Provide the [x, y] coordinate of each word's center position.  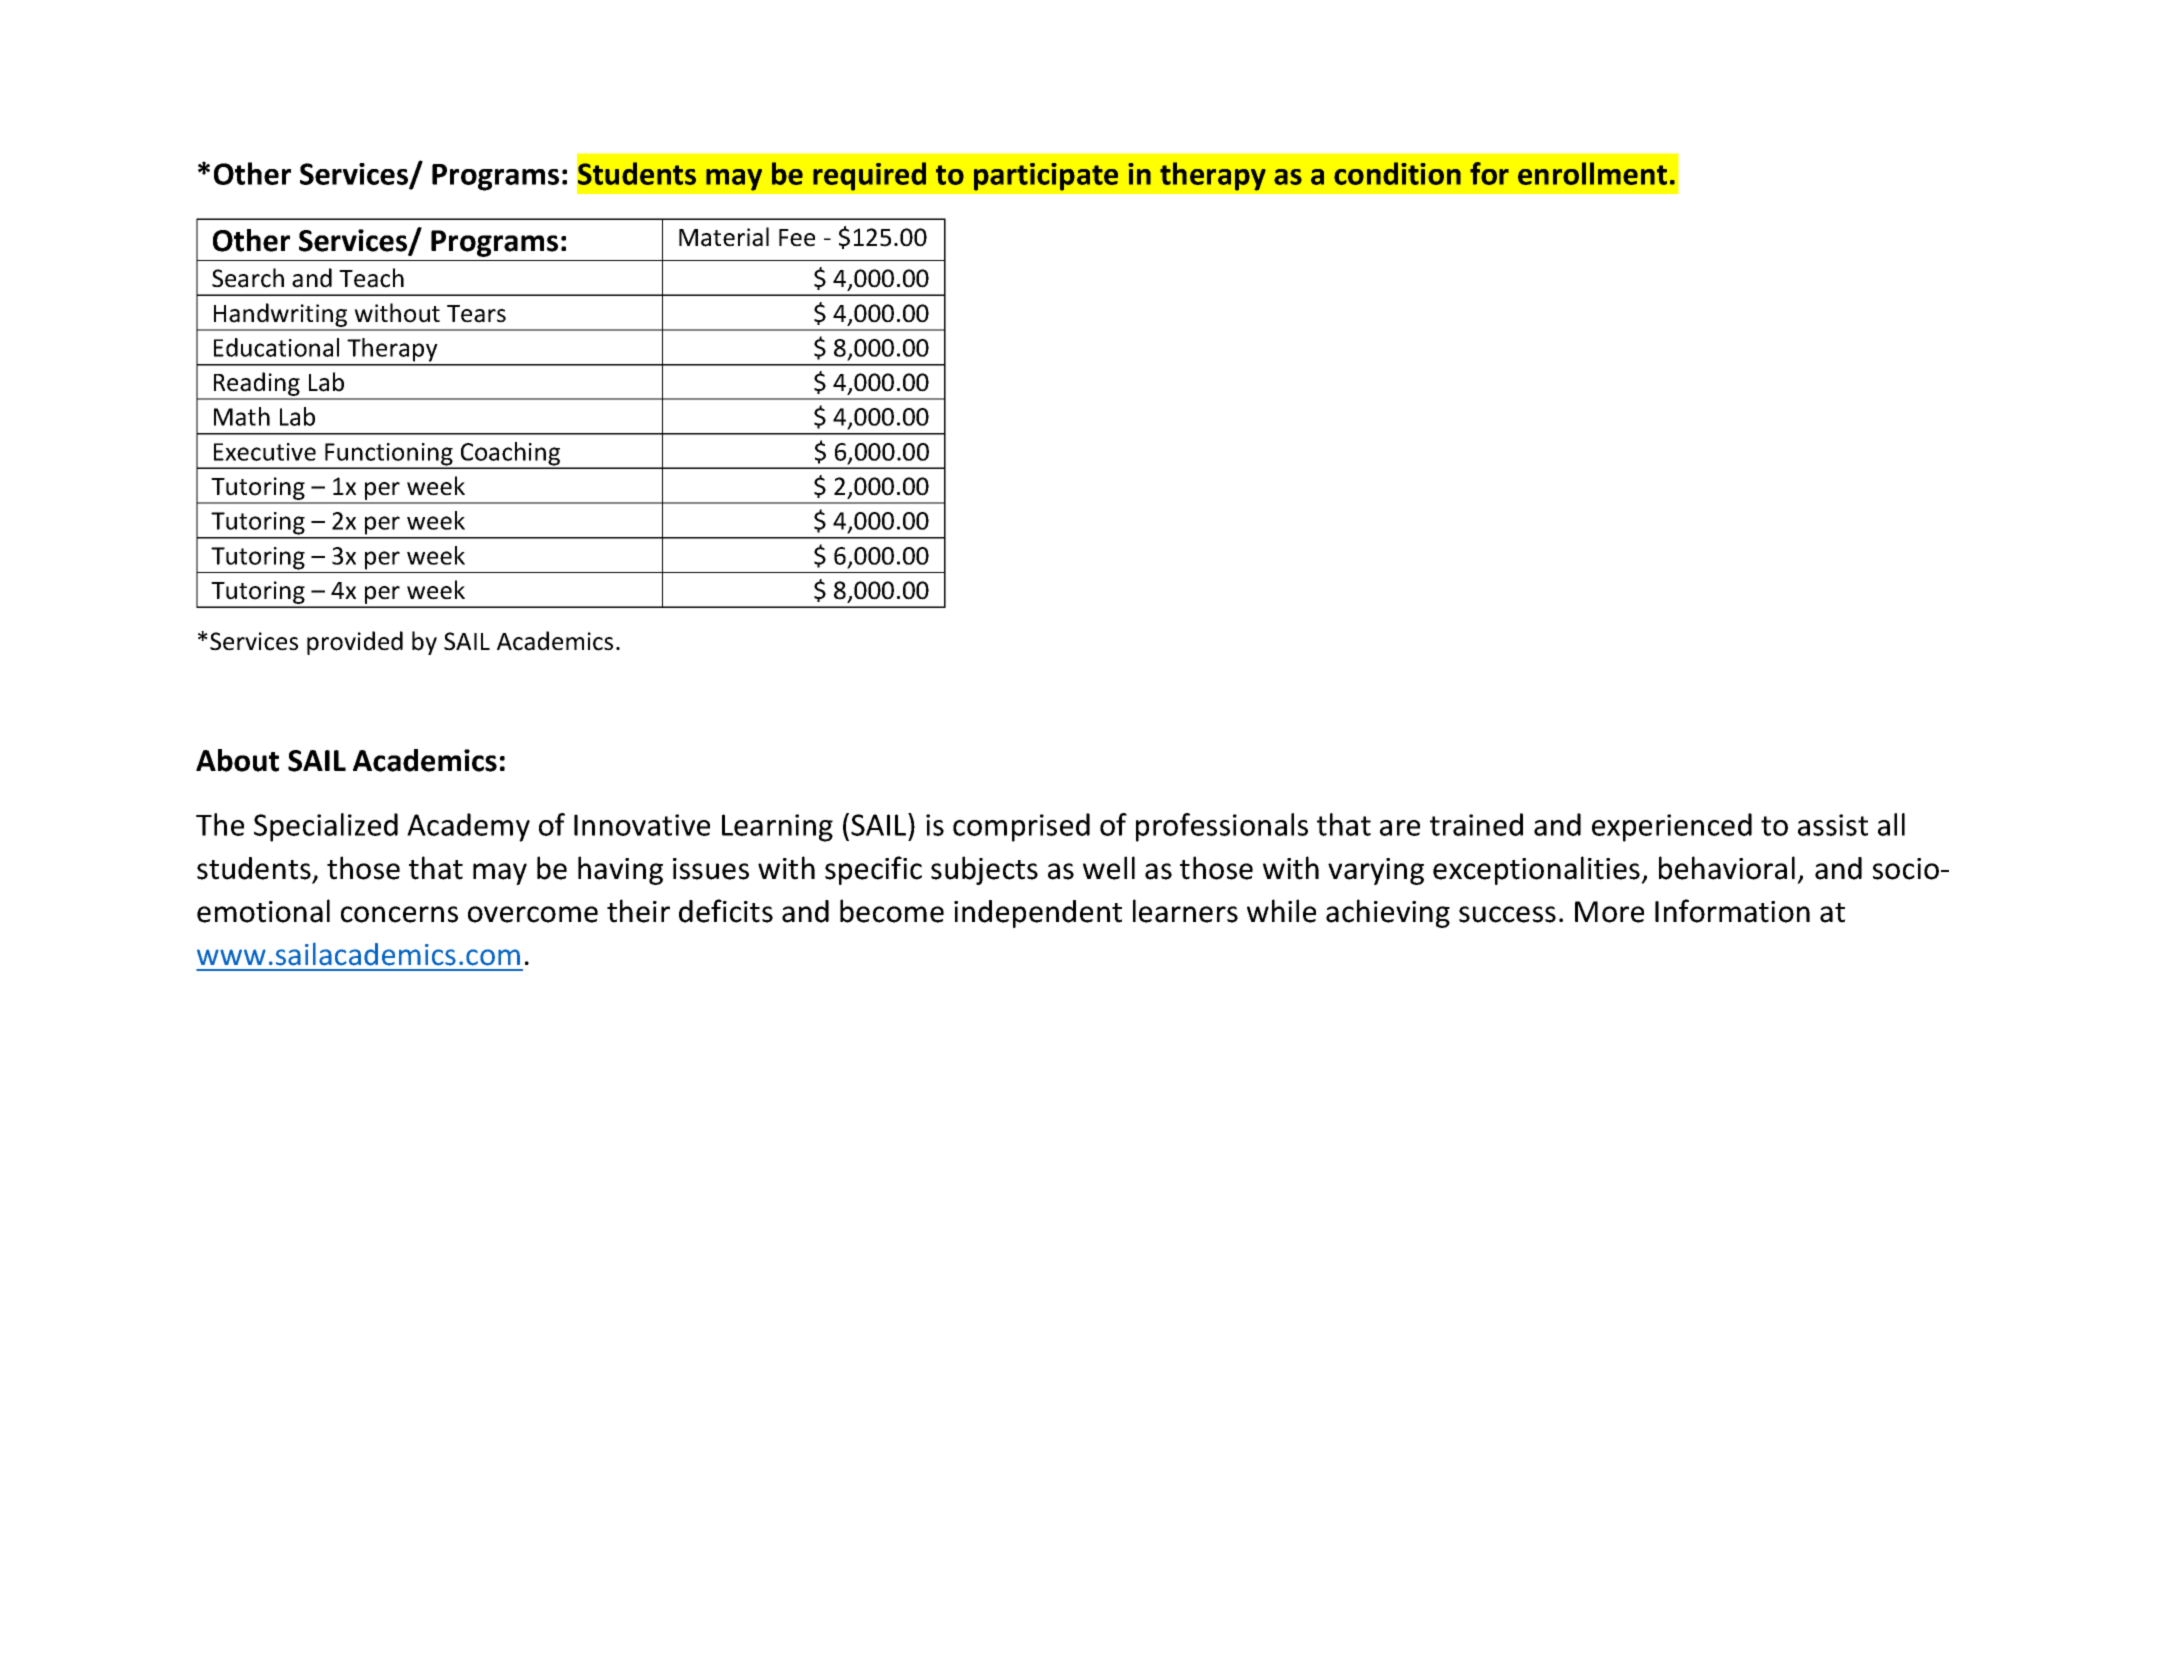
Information [1732, 911]
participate [1046, 177]
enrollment [1592, 173]
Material [724, 237]
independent [1038, 914]
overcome [533, 914]
